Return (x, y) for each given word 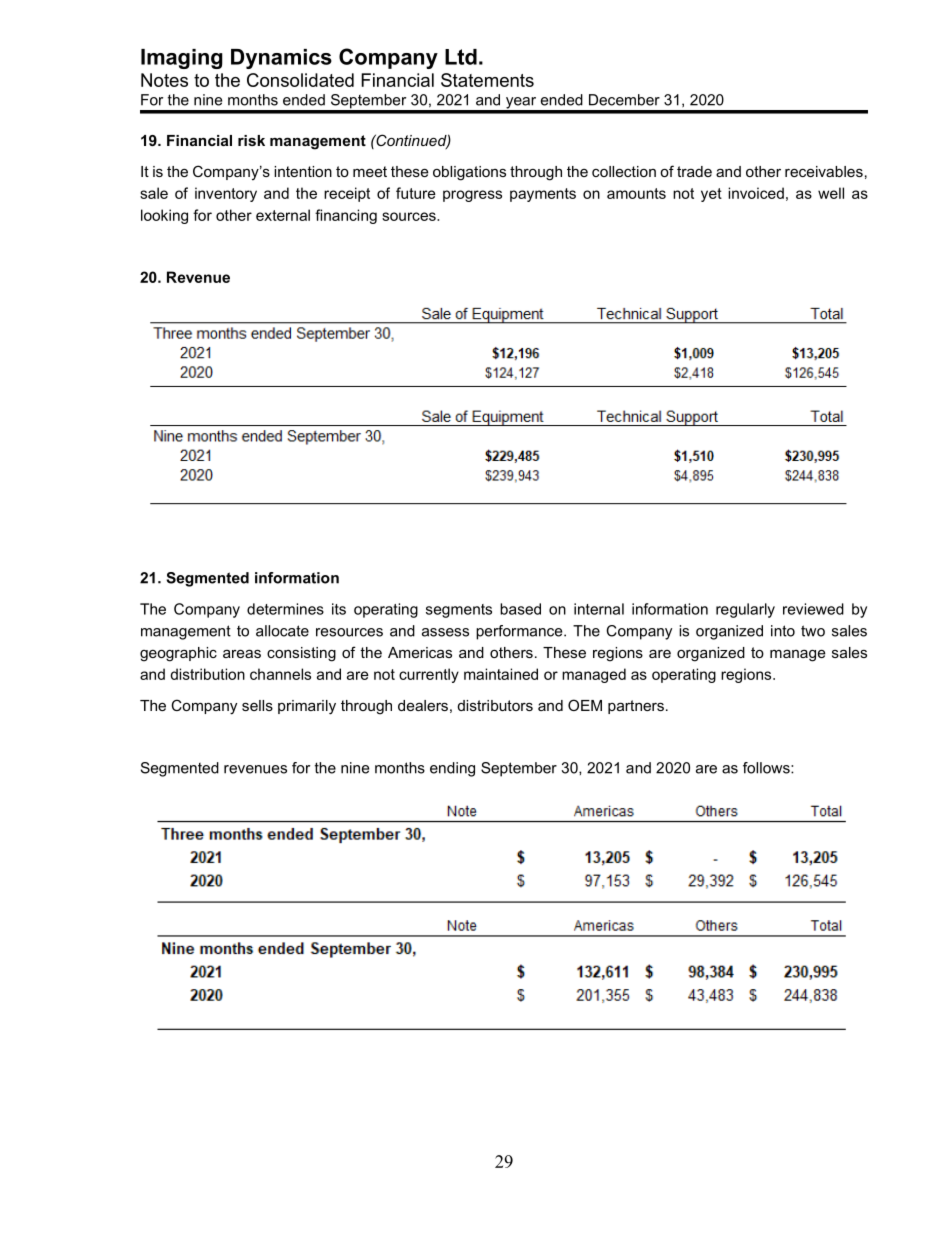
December (624, 100)
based (520, 609)
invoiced (756, 193)
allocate (282, 631)
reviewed (813, 609)
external (283, 215)
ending (452, 769)
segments (459, 611)
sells (257, 705)
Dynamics (281, 59)
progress (472, 196)
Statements (487, 80)
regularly (745, 610)
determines (285, 609)
